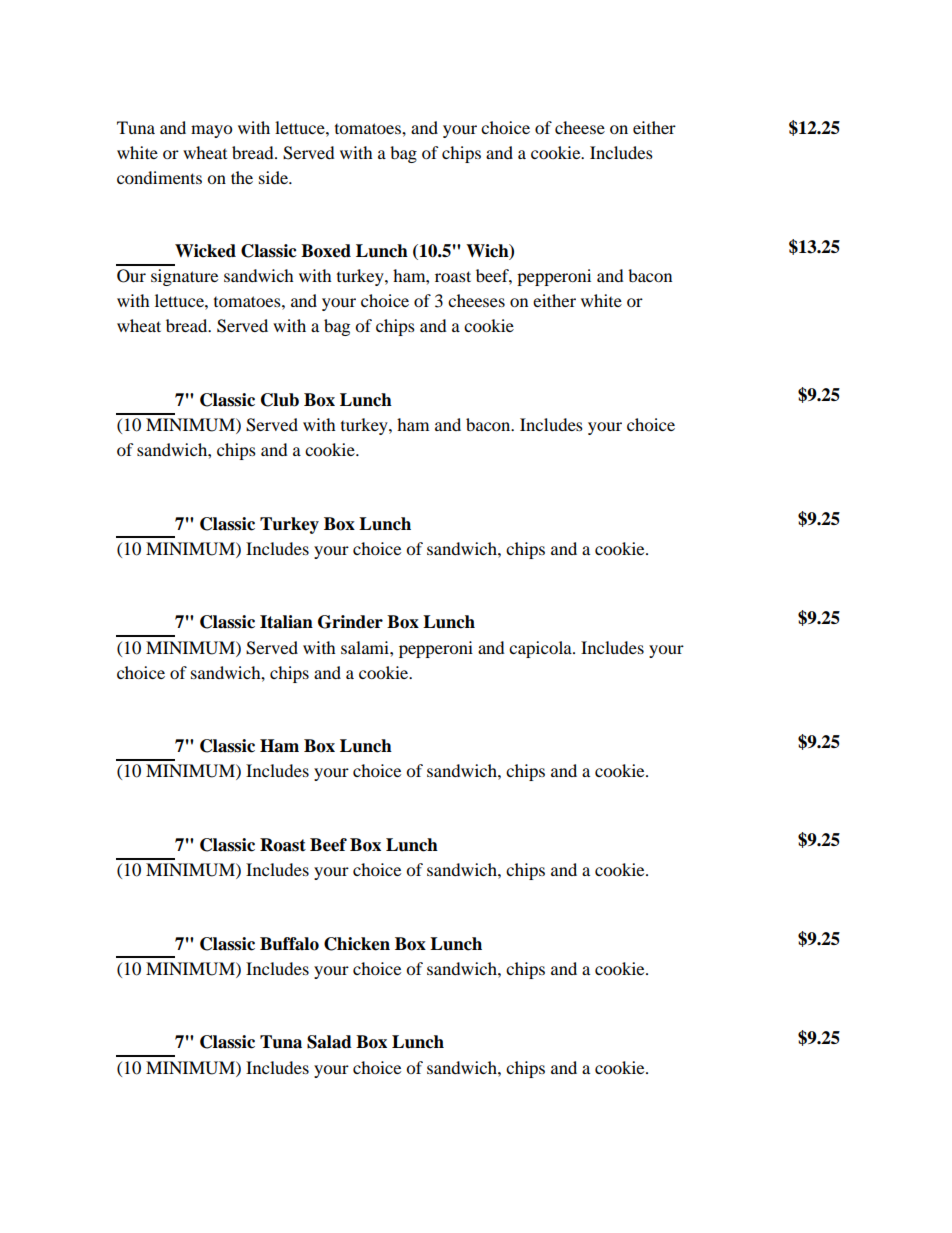 Image resolution: width=952 pixels, height=1233 pixels. What do you see at coordinates (205, 251) in the page?
I see `Wicked` at bounding box center [205, 251].
